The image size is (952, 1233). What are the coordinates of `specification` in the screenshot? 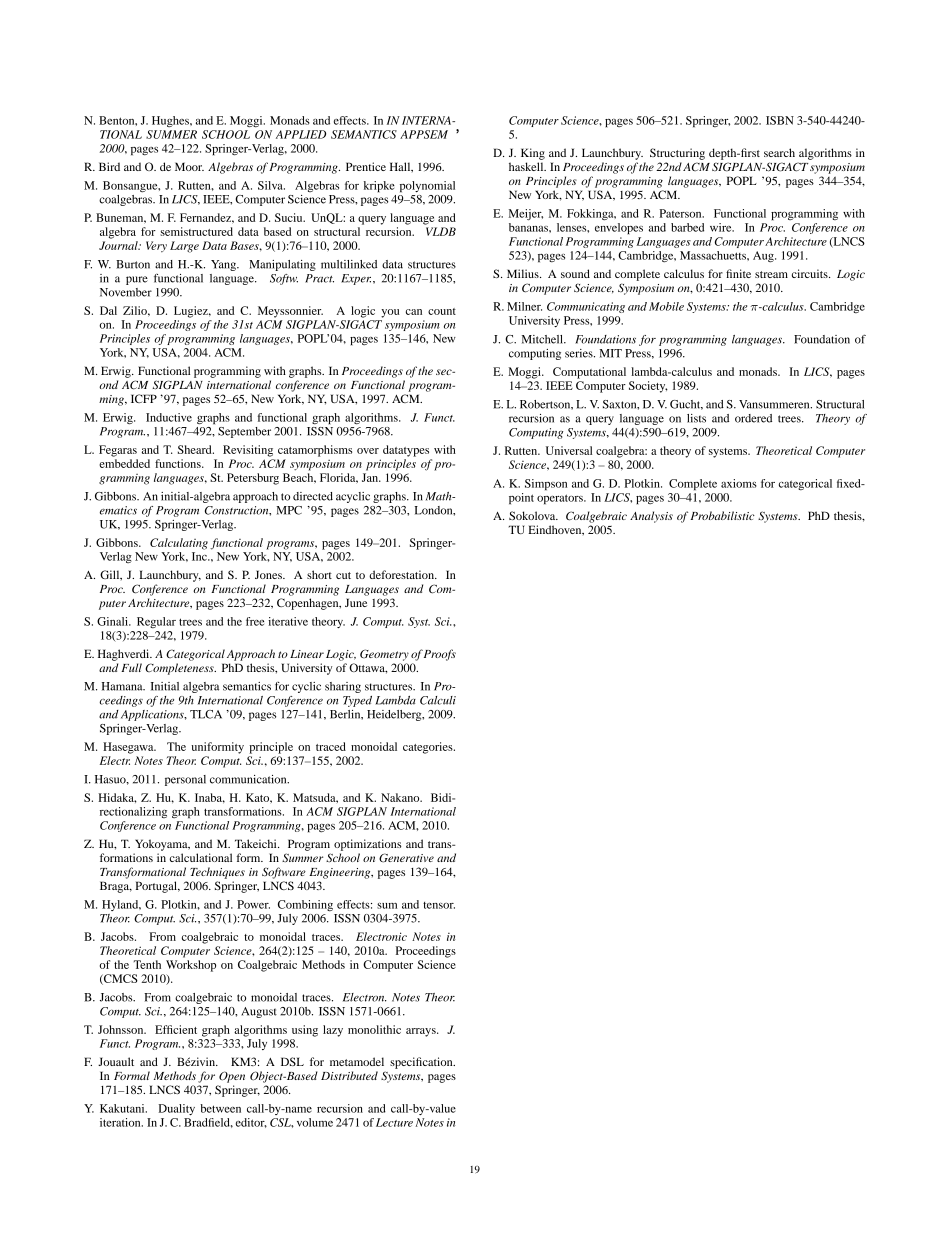 It's located at (422, 1063).
